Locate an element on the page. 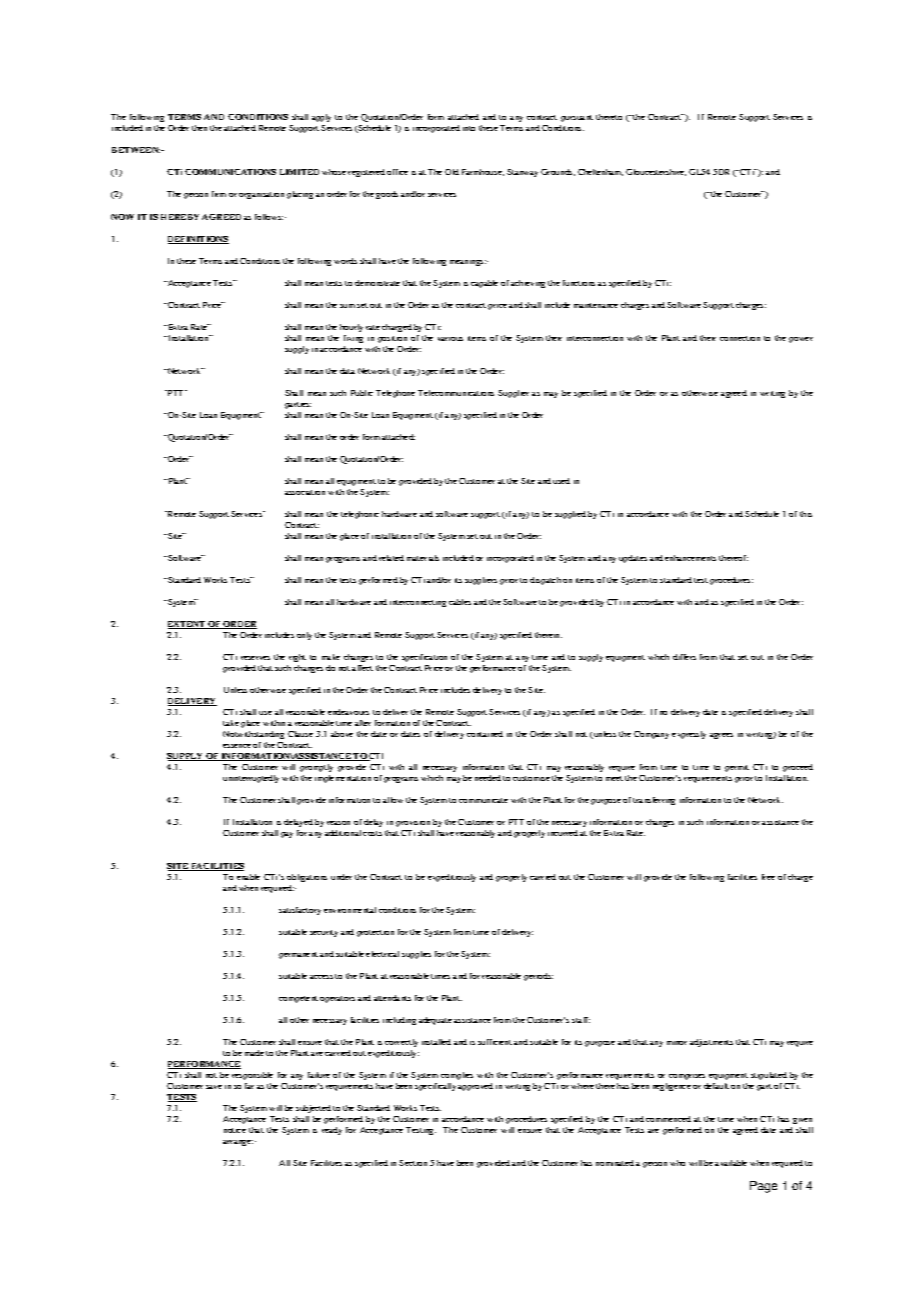 The height and width of the page is (1308, 924). specification is located at coordinates (424, 658).
